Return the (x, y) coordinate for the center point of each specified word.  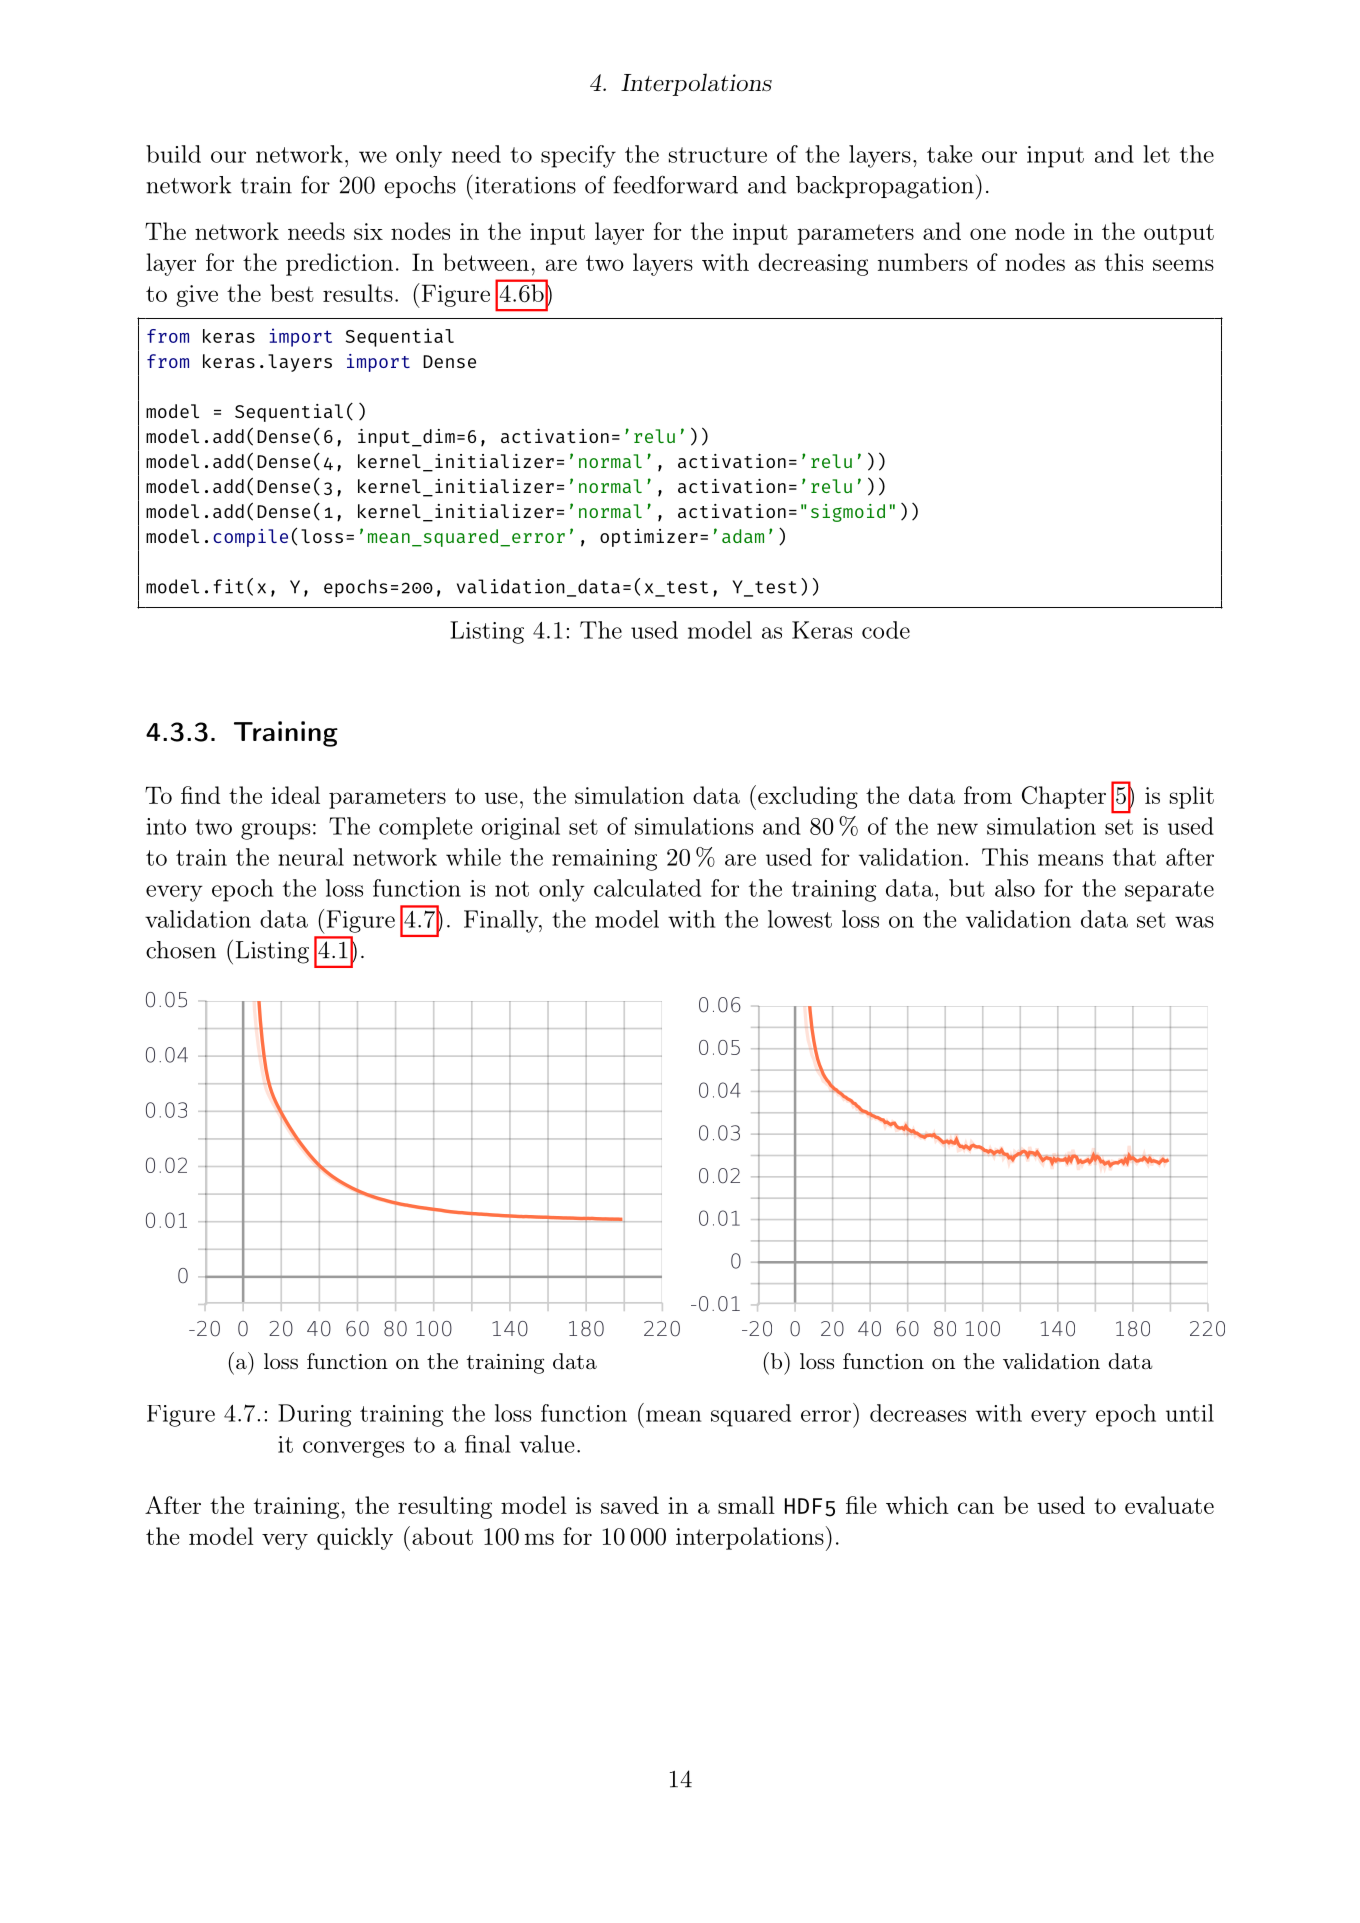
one (988, 234)
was (1194, 922)
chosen (181, 950)
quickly (355, 1538)
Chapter (1064, 797)
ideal (295, 795)
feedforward (675, 184)
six (368, 231)
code (886, 630)
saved (630, 1505)
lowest (800, 919)
